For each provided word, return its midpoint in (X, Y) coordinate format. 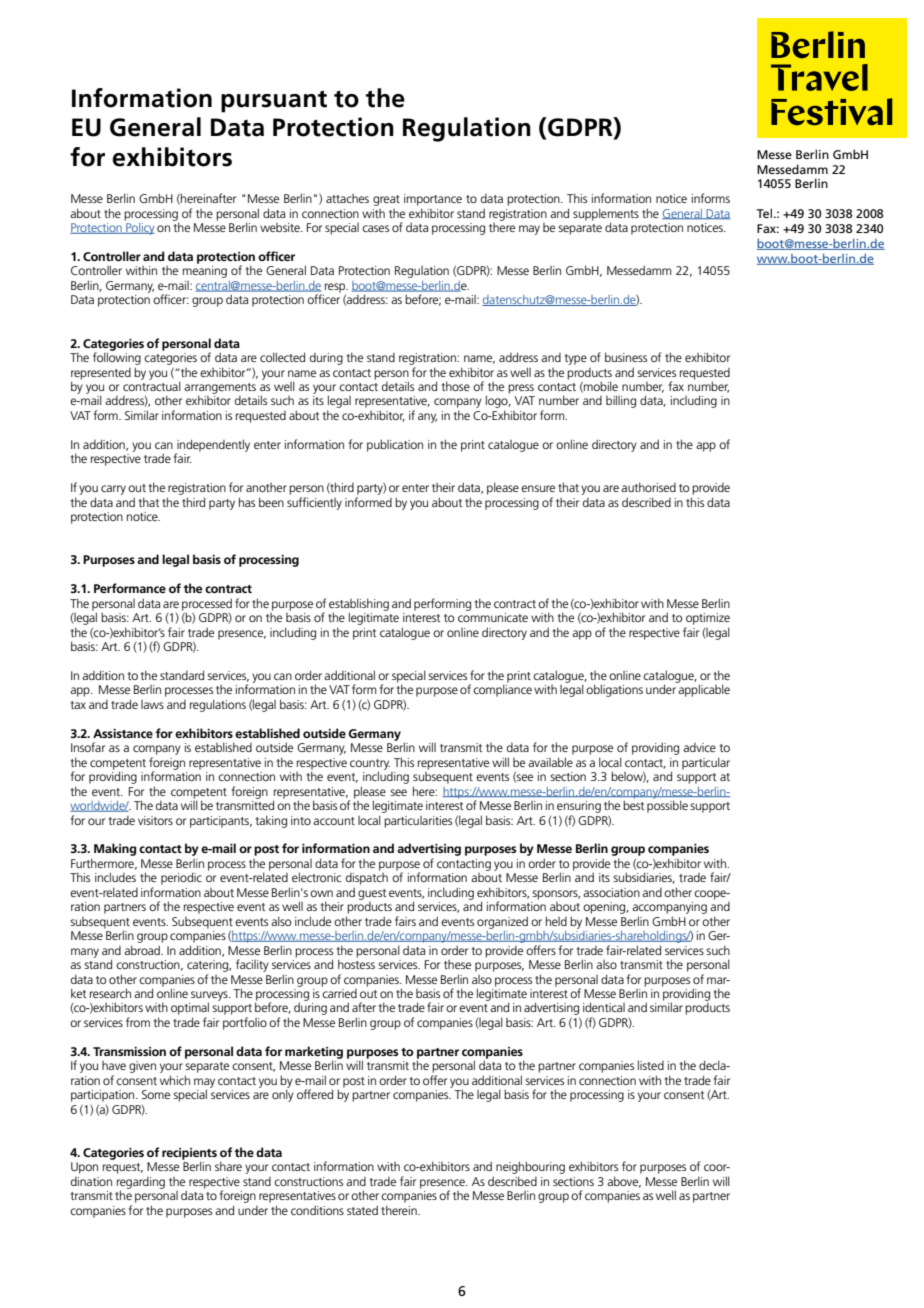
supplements (606, 215)
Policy (139, 227)
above (624, 1182)
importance (433, 200)
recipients (189, 1155)
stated (362, 1210)
